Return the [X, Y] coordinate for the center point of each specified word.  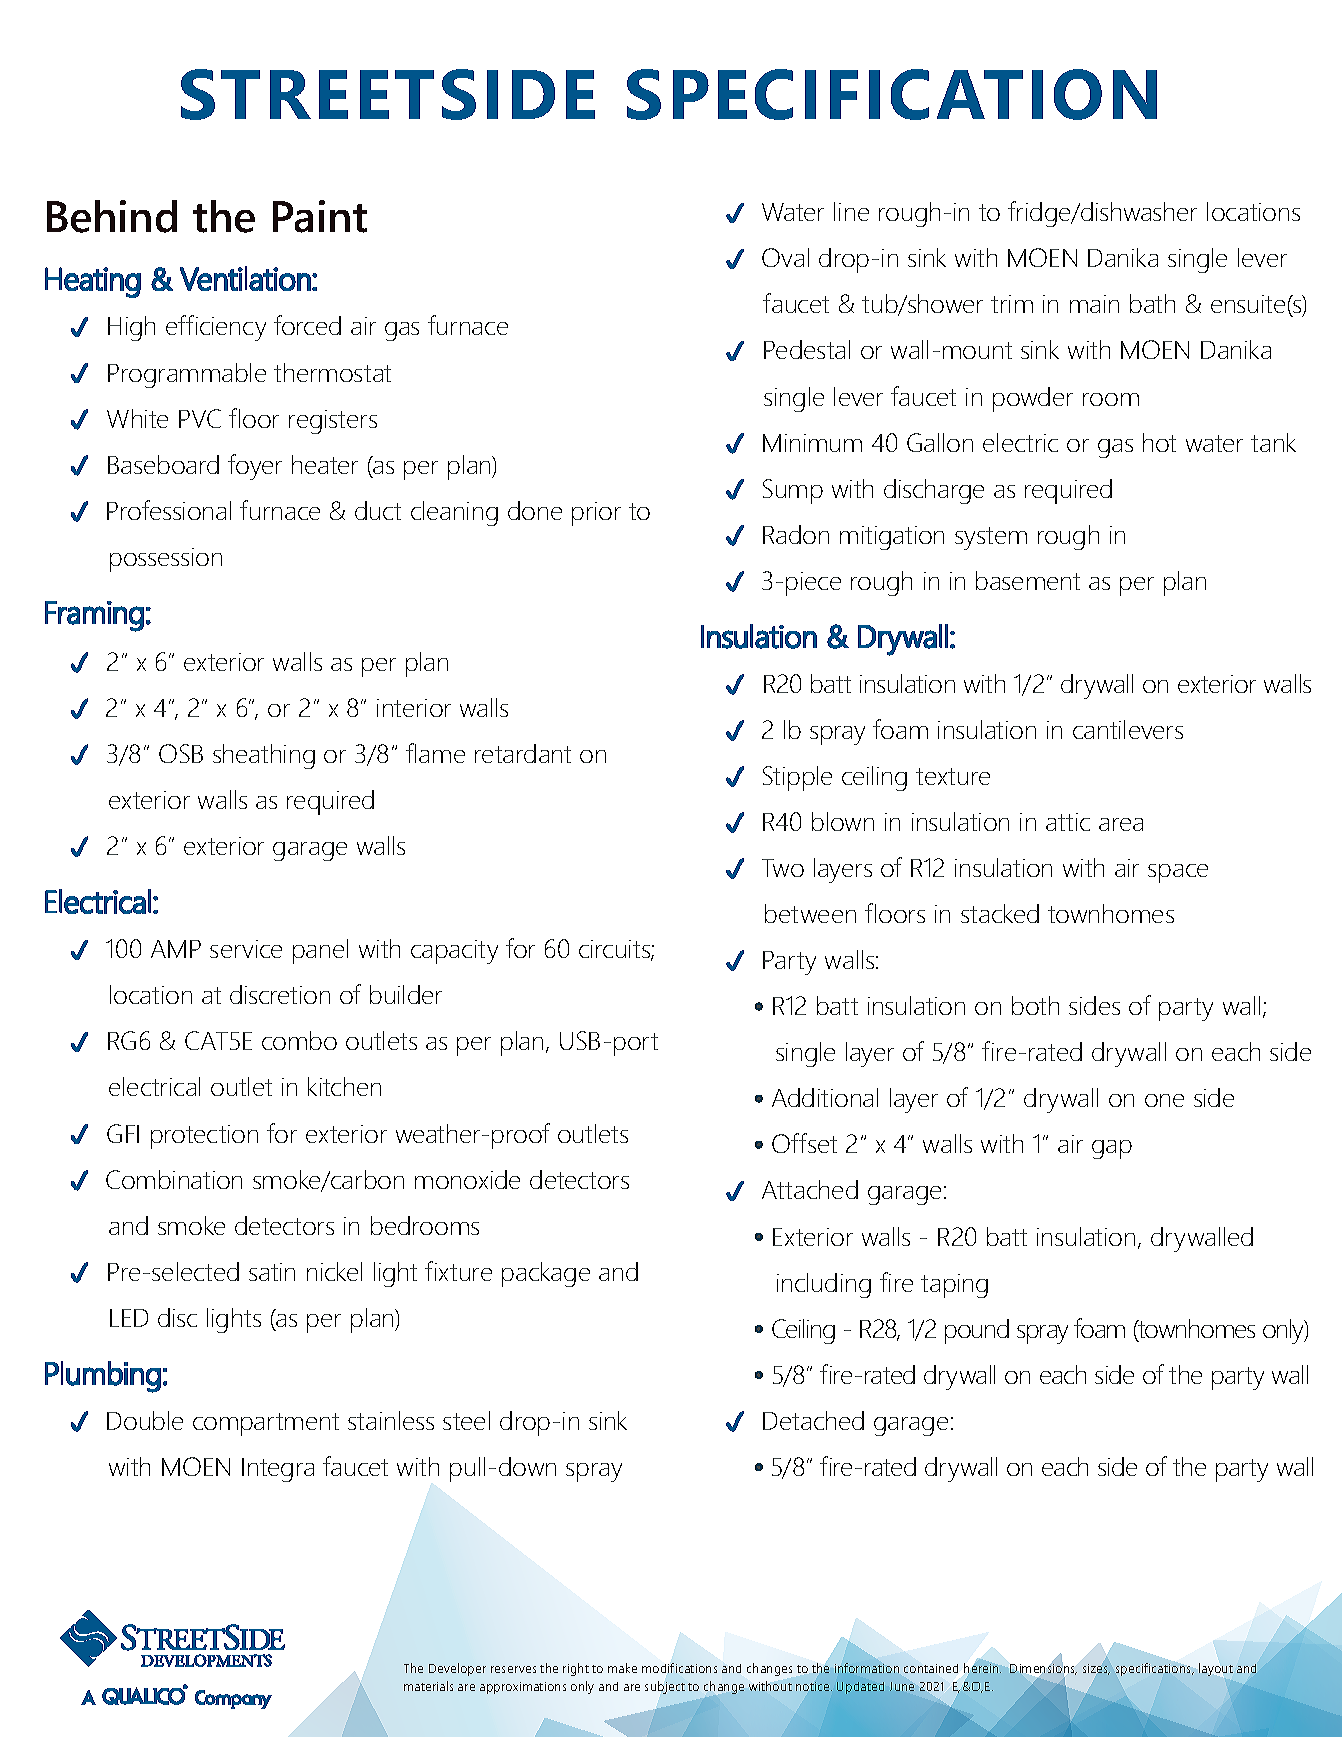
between [810, 913]
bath [1152, 303]
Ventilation [245, 278]
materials [428, 1686]
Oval [785, 257]
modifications [679, 1668]
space [1178, 873]
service [246, 949]
